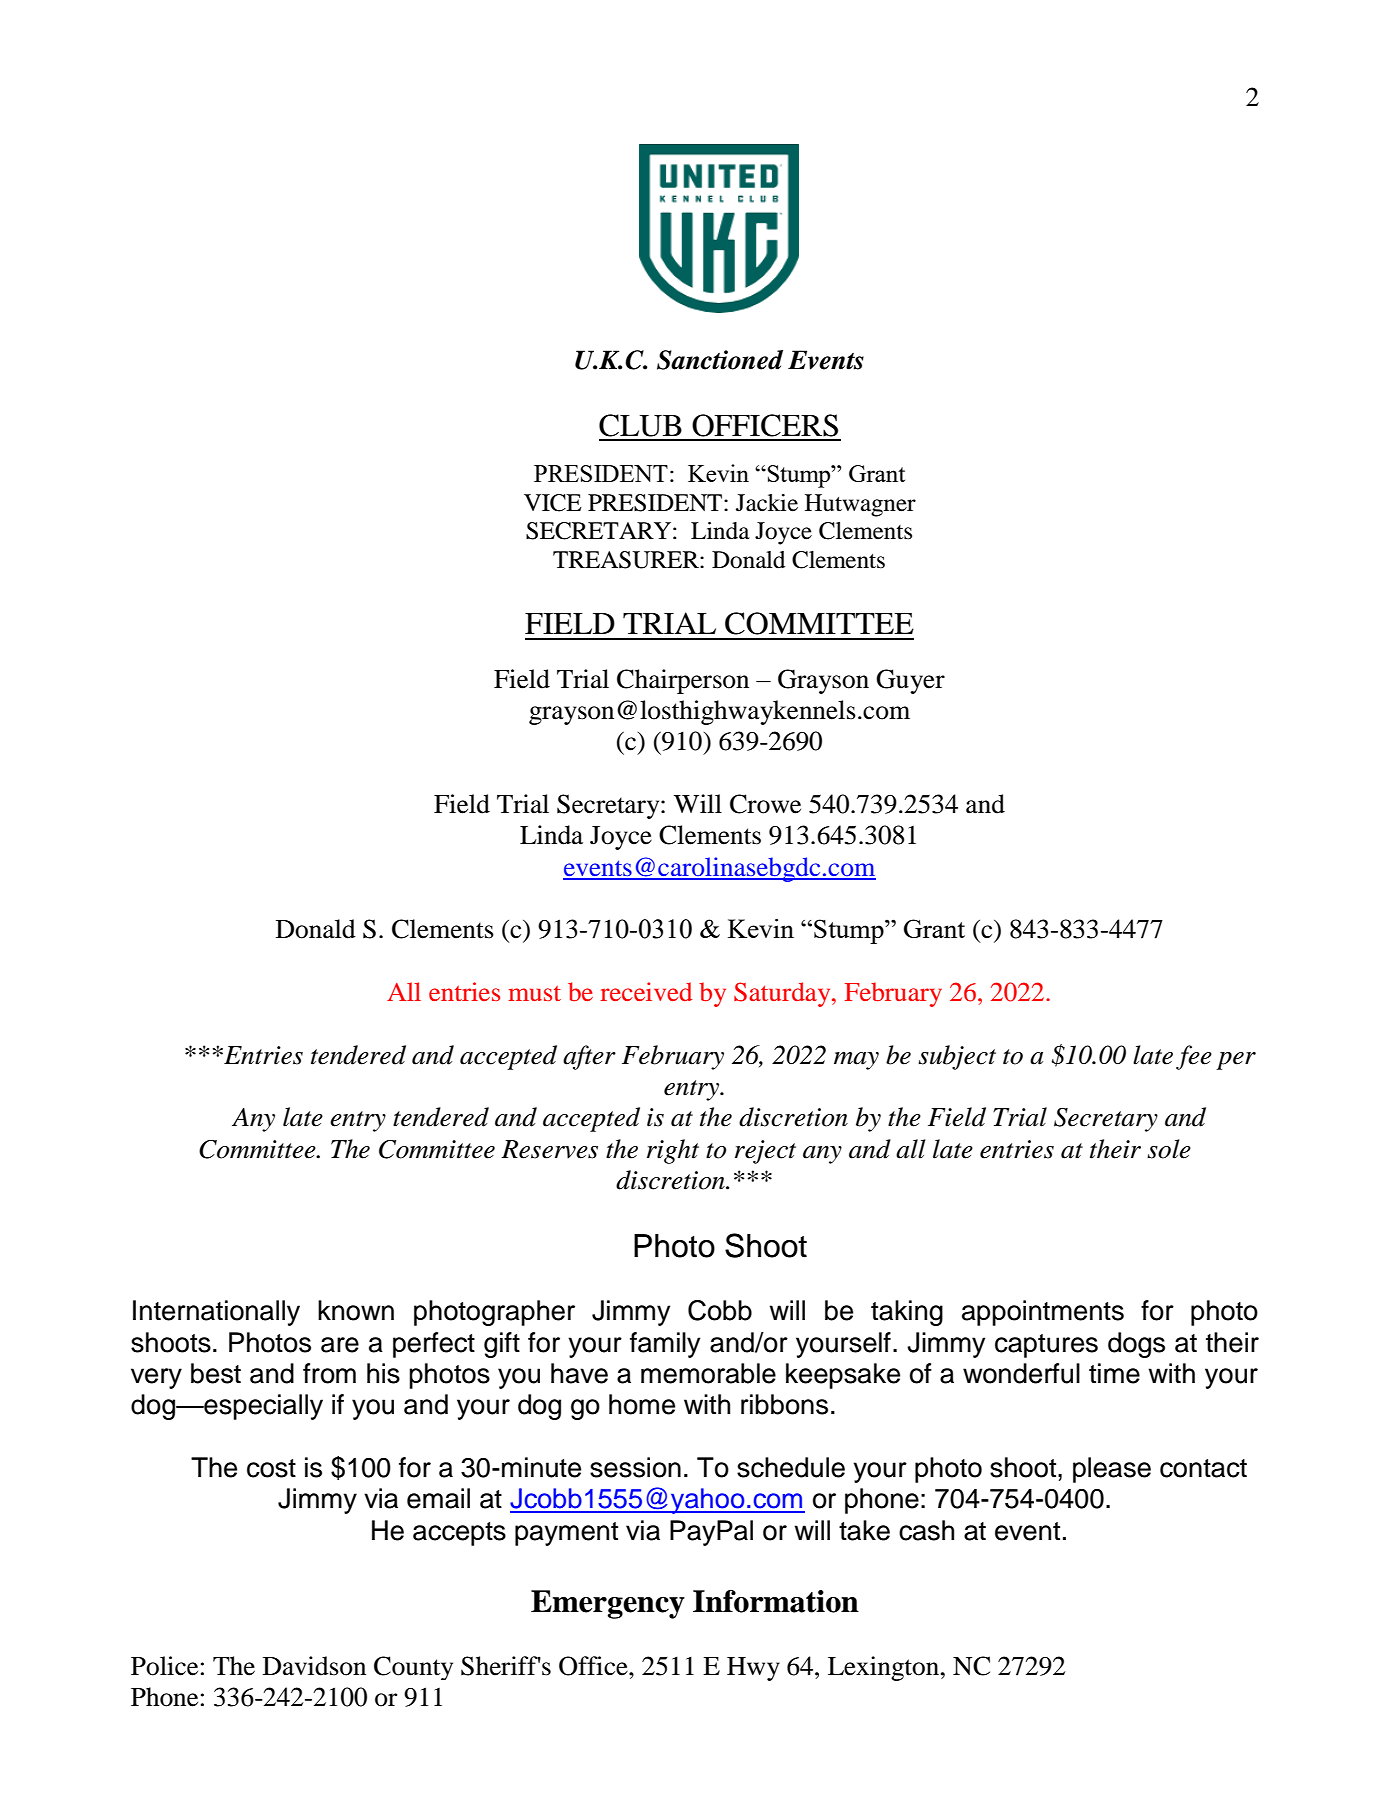 The height and width of the screenshot is (1799, 1390). Describe the element at coordinates (608, 1604) in the screenshot. I see `Emergency` at that location.
